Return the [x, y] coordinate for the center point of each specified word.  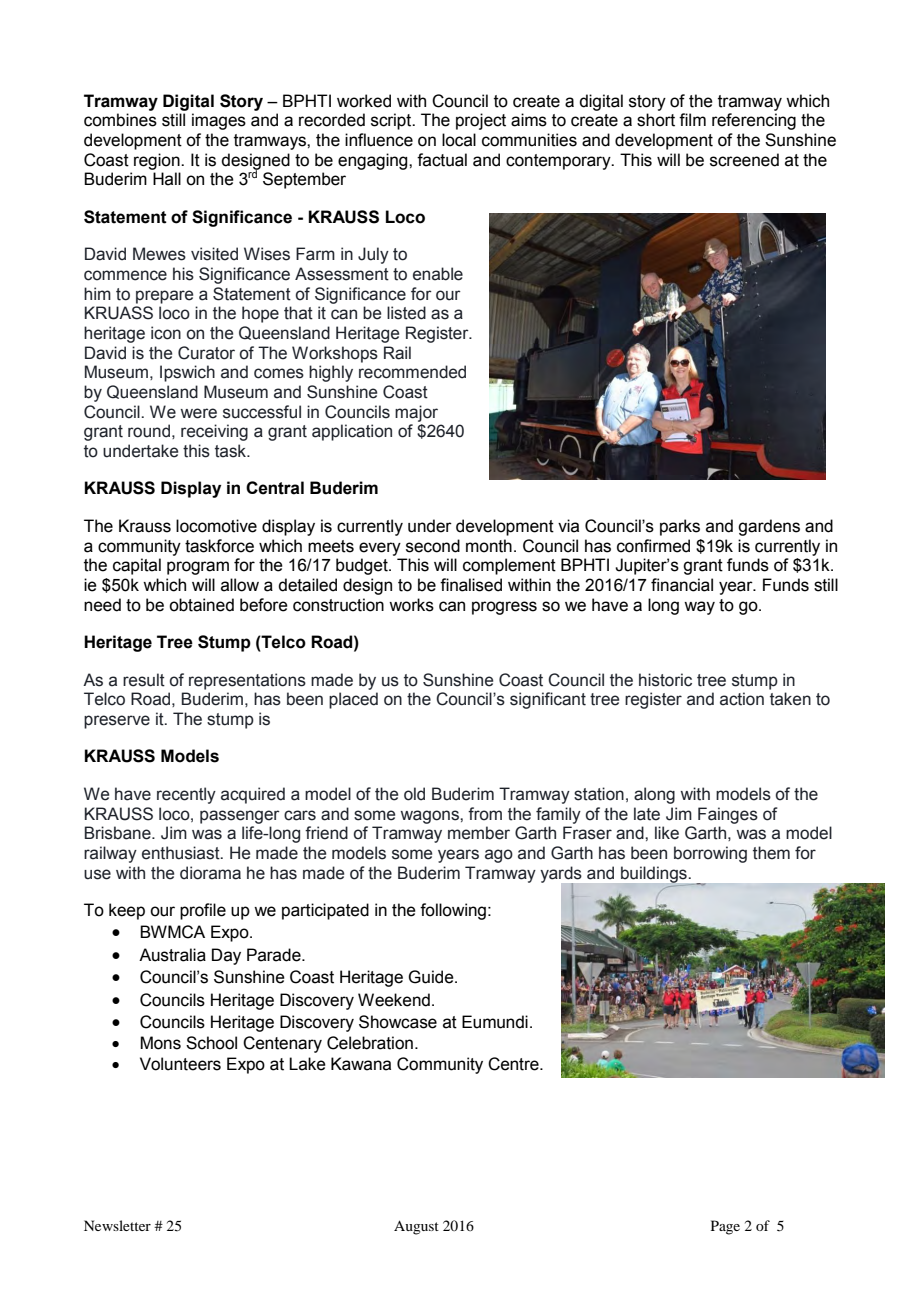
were [198, 413]
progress [504, 608]
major [416, 413]
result [144, 680]
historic [665, 680]
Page [725, 1227]
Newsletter [117, 1225]
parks [680, 527]
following [453, 911]
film [692, 119]
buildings [655, 875]
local [459, 140]
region [158, 161]
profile [203, 911]
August [416, 1227]
